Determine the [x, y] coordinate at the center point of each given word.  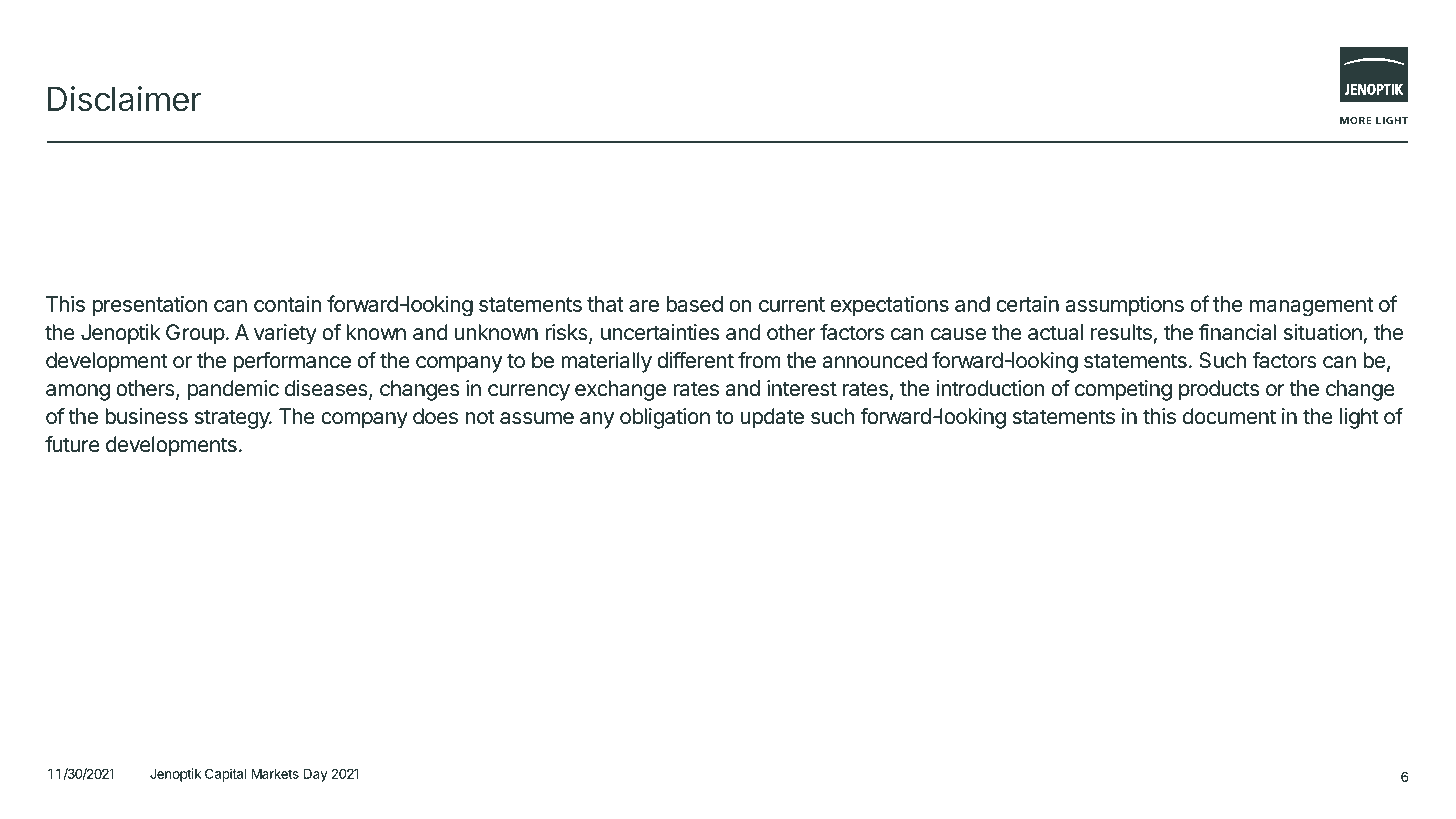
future [72, 444]
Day [316, 775]
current [792, 304]
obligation [665, 418]
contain [288, 304]
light [1359, 418]
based [694, 304]
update [772, 418]
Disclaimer [124, 99]
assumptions [1124, 306]
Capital [226, 775]
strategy [233, 419]
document [1229, 416]
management [1311, 307]
